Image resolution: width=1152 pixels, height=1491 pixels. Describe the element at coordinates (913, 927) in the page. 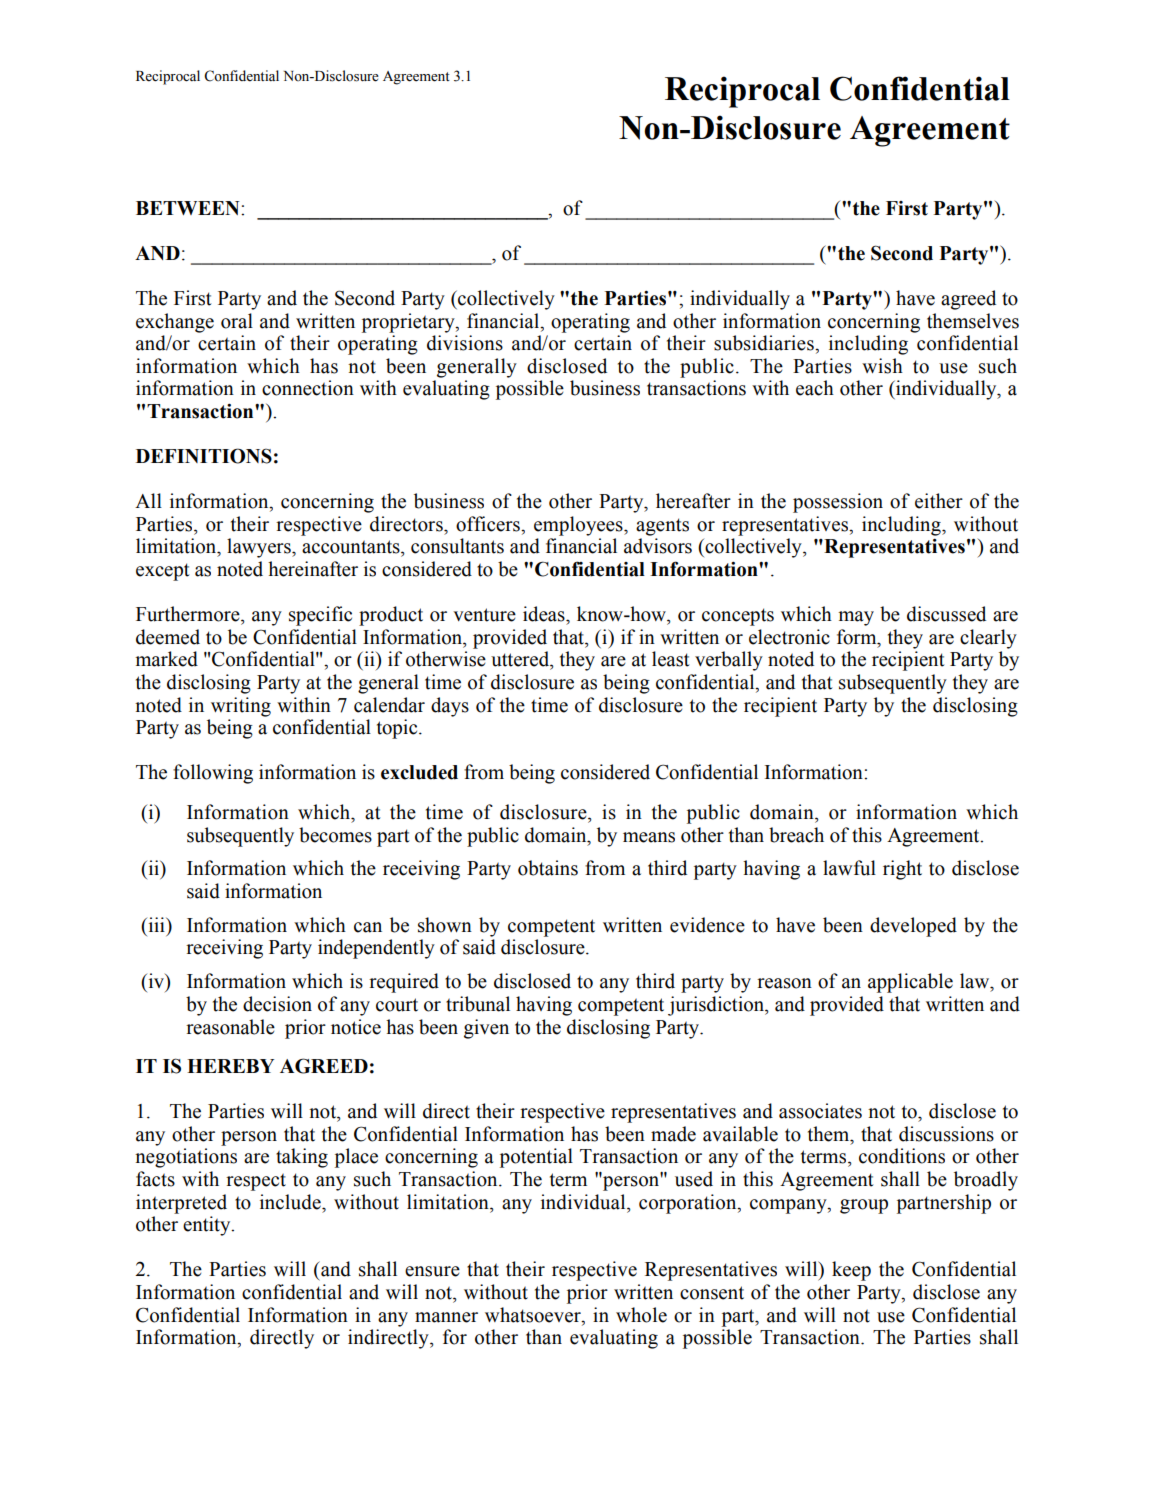

I see `developed` at that location.
